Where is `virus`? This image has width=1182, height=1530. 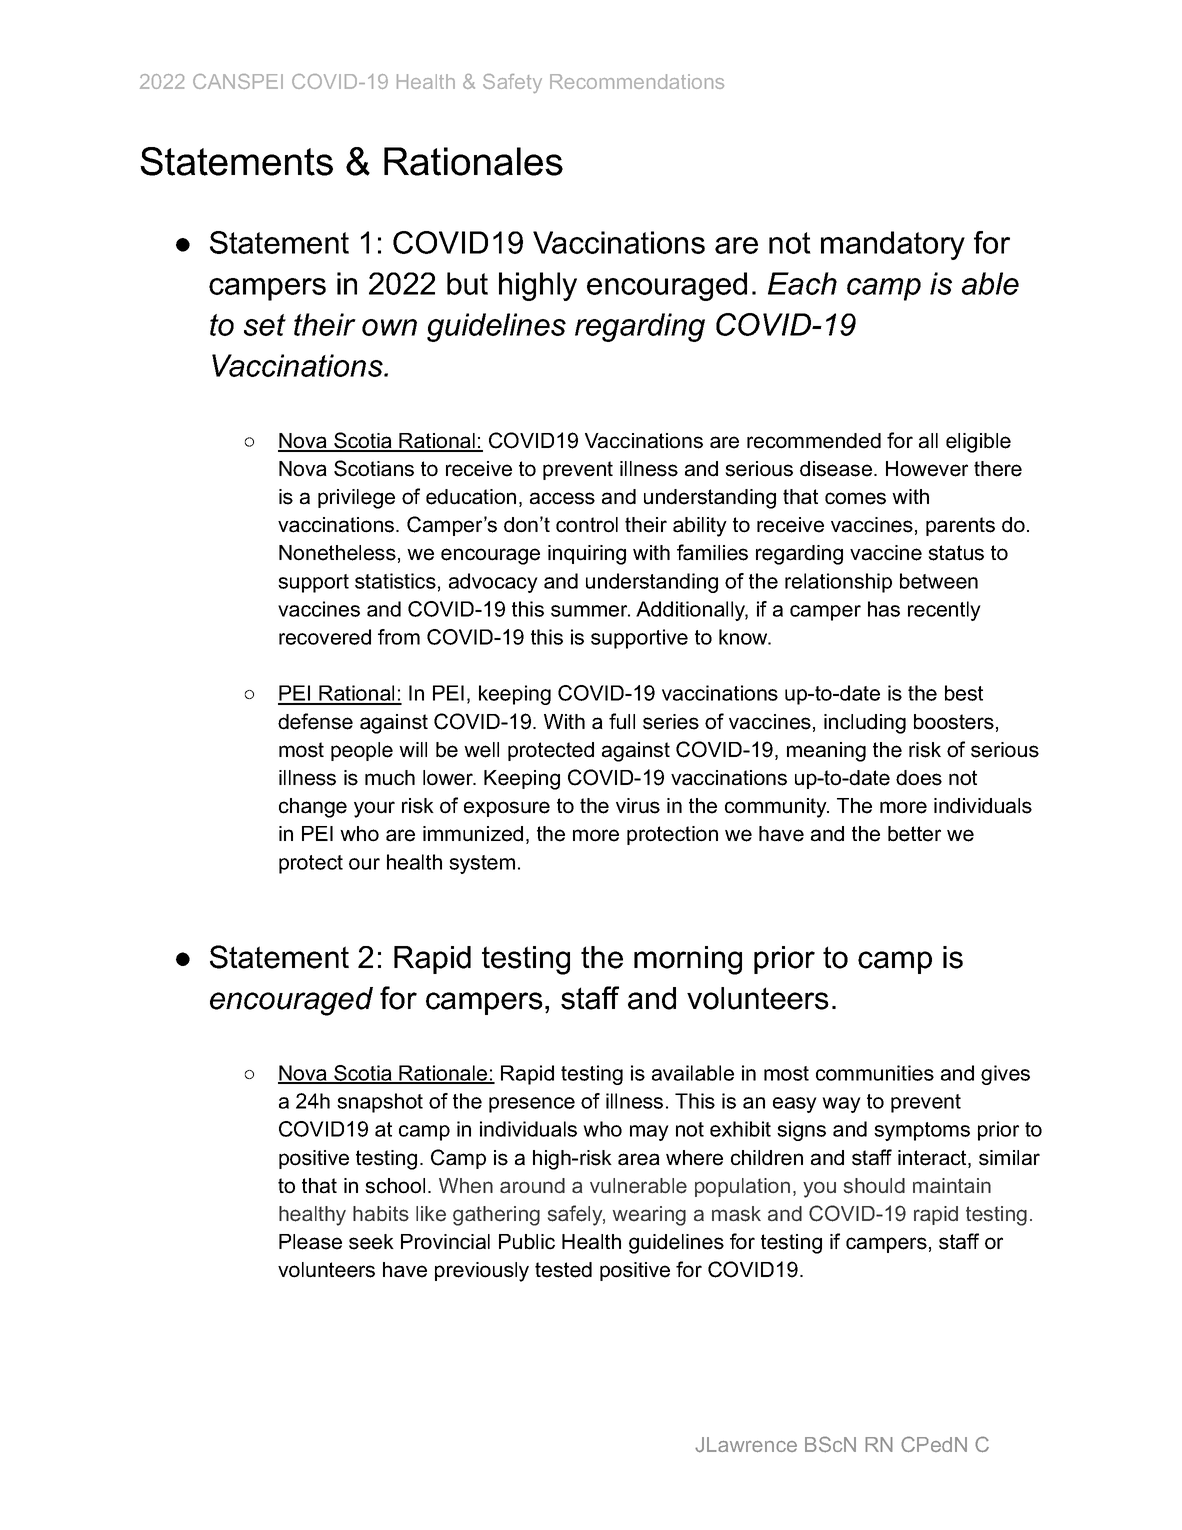 virus is located at coordinates (638, 806).
